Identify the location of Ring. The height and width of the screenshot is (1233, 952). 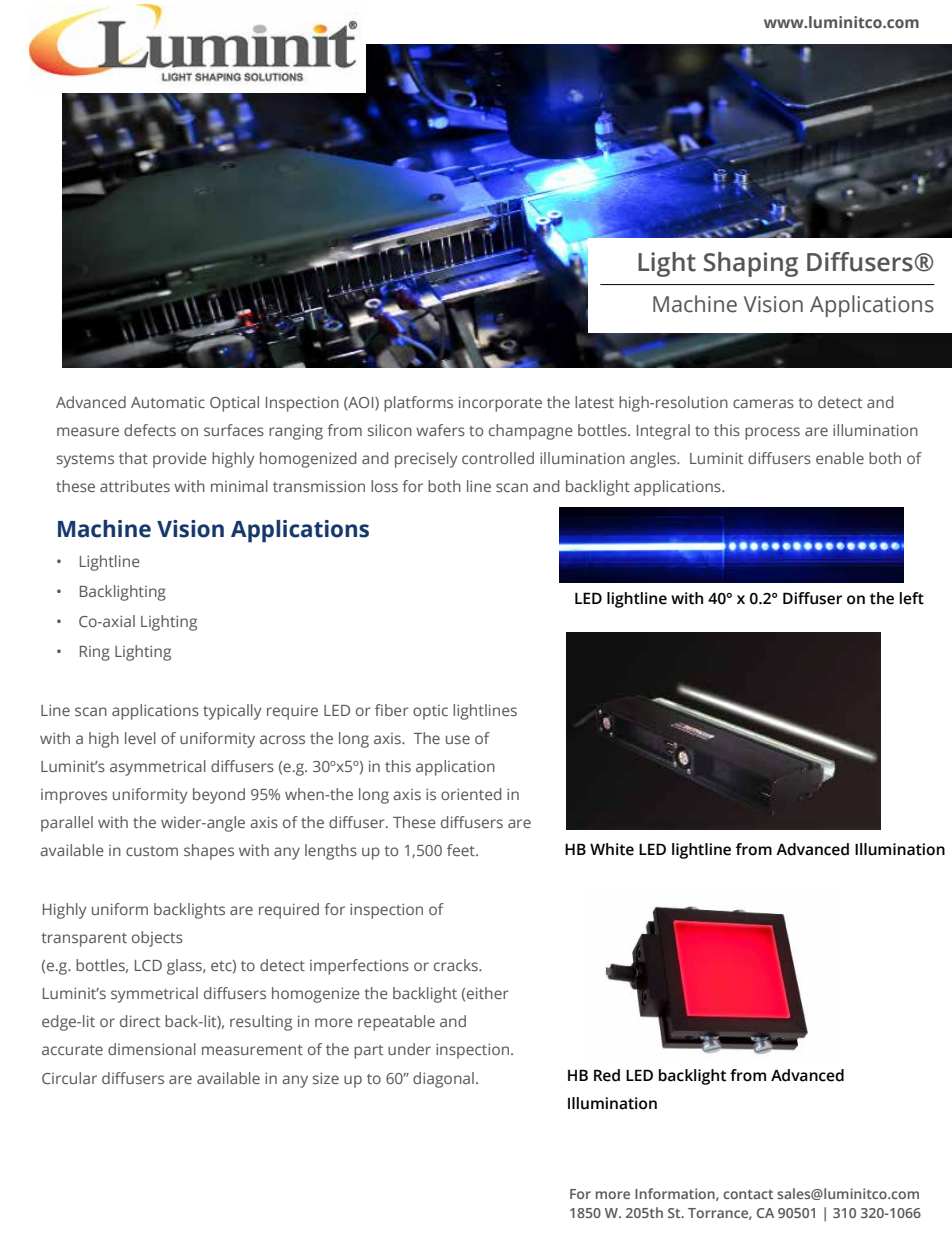
(95, 653).
